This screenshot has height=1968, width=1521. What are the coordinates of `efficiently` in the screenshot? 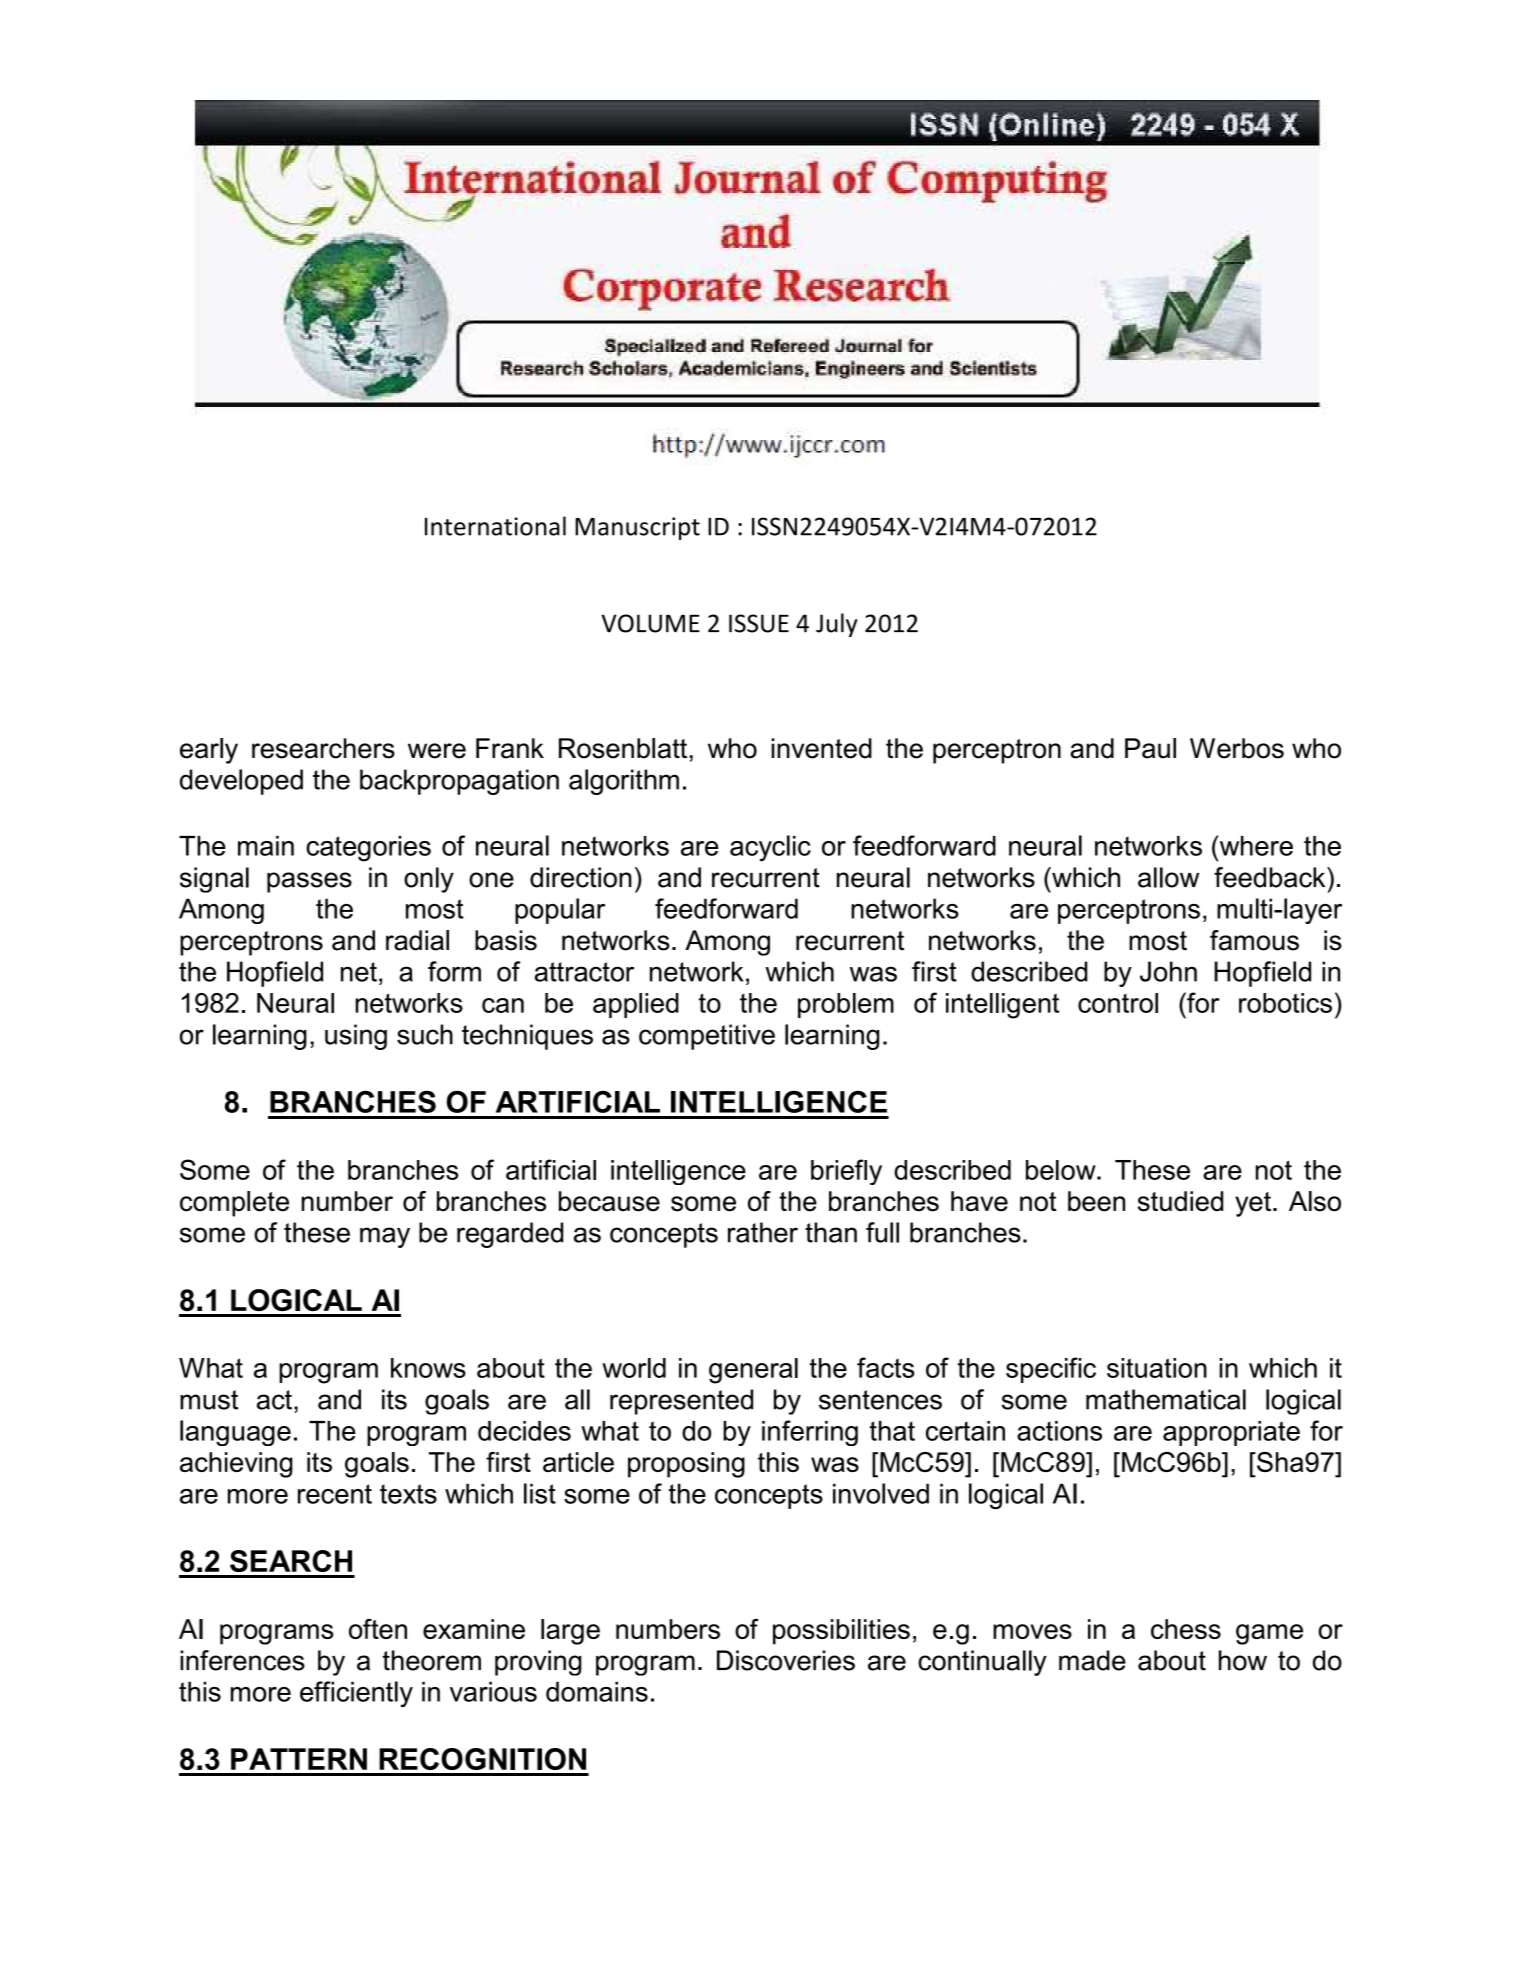 It's located at (356, 1694).
